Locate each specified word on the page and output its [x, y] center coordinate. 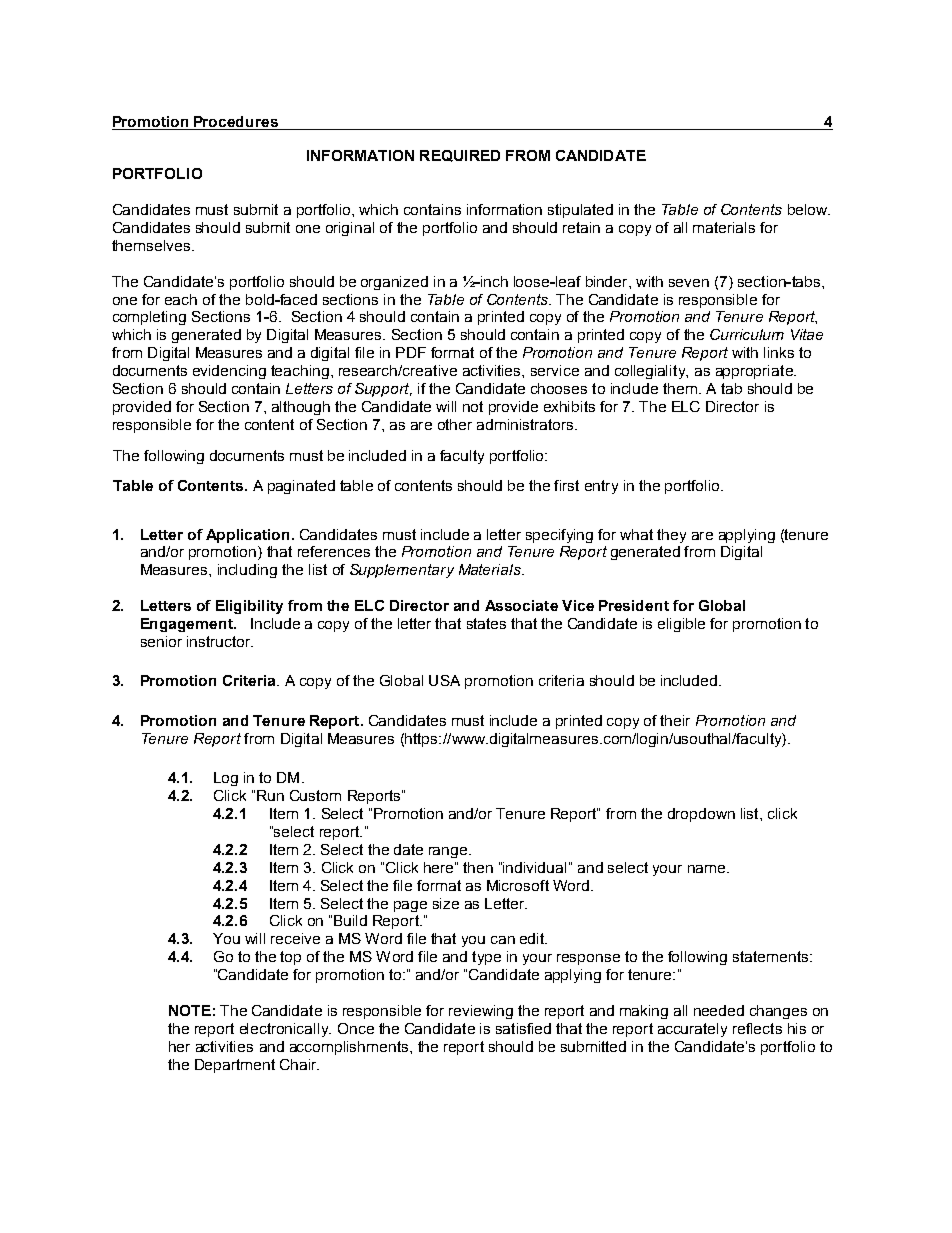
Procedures [236, 121]
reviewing [481, 1012]
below [809, 209]
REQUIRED [460, 156]
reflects [757, 1028]
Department [235, 1066]
